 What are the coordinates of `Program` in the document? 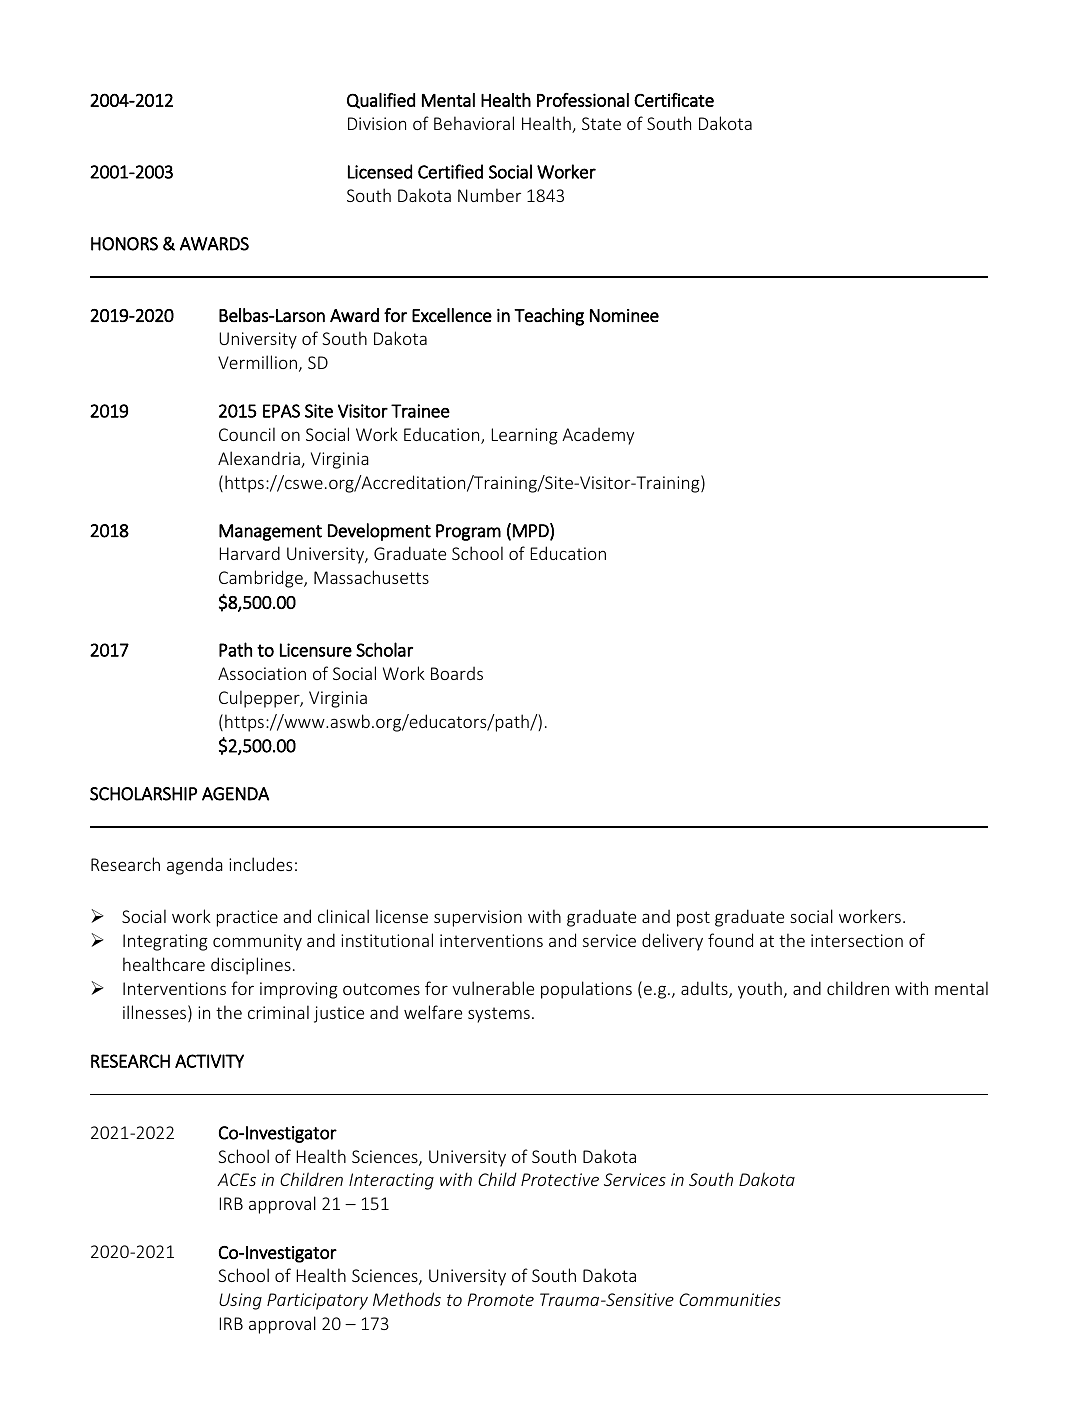 It's located at (468, 532).
